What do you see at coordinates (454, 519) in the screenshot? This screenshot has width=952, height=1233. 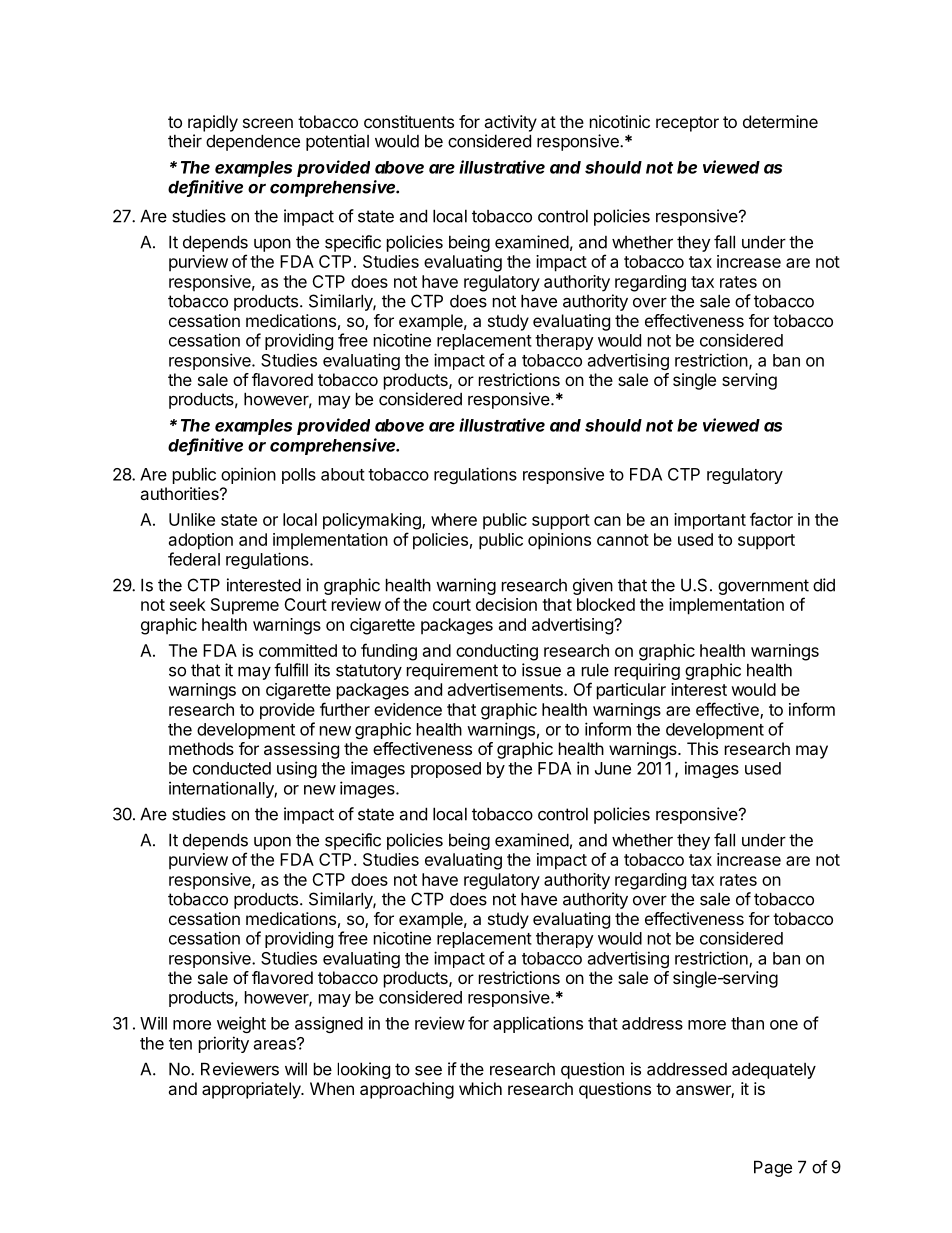 I see `where` at bounding box center [454, 519].
